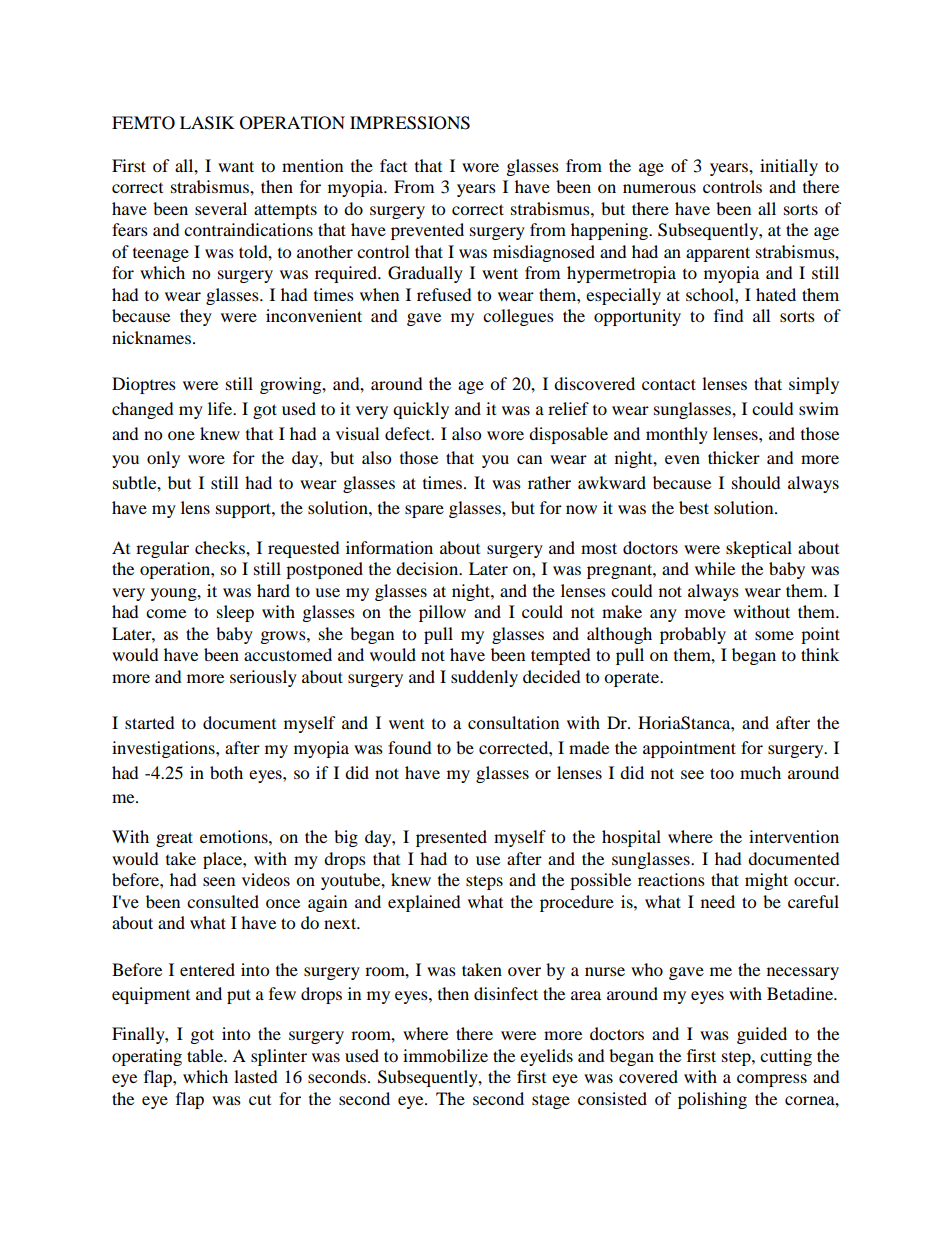 The width and height of the image is (952, 1233). What do you see at coordinates (236, 166) in the image?
I see `want` at bounding box center [236, 166].
